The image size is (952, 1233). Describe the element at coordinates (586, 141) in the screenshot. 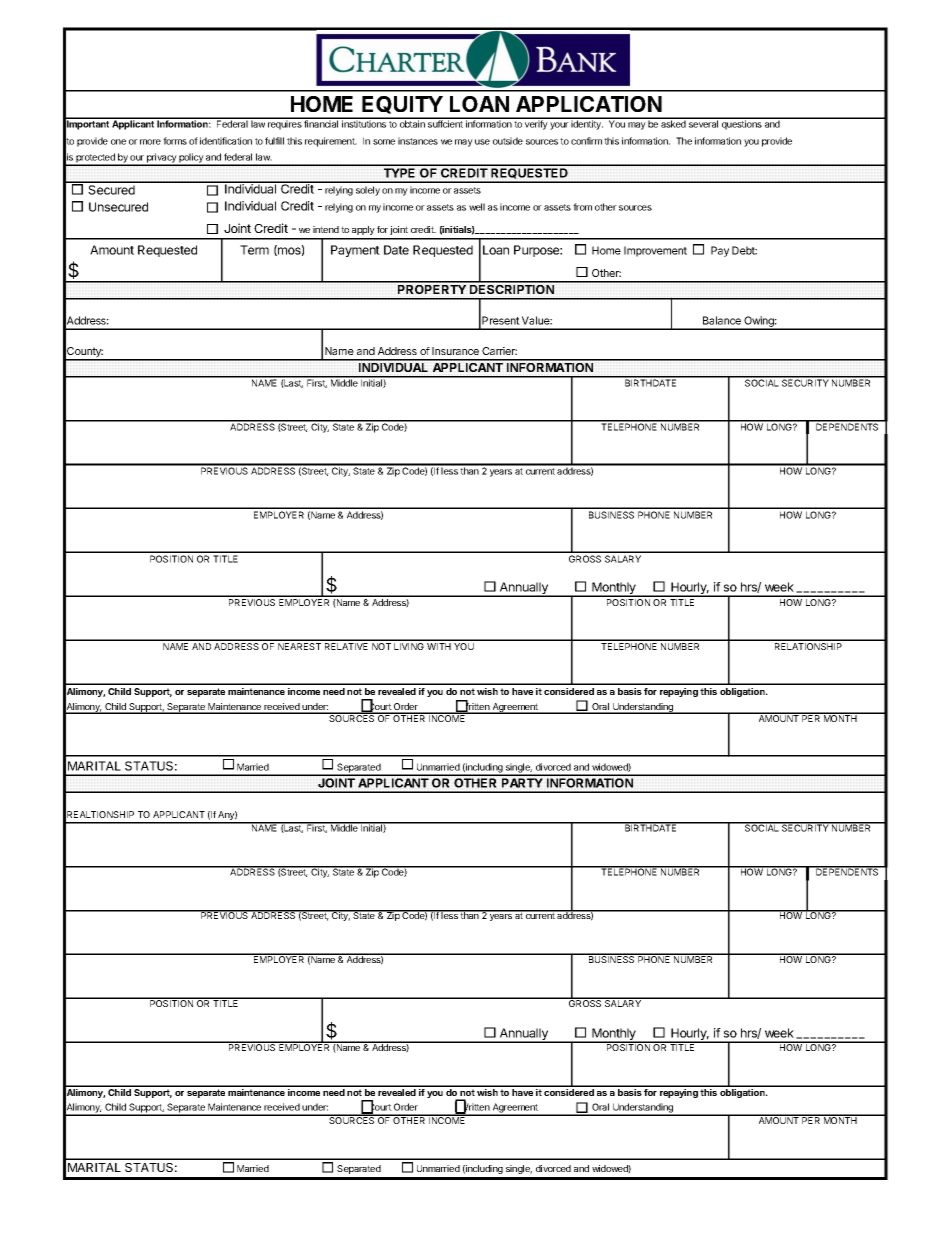

I see `confirm` at that location.
